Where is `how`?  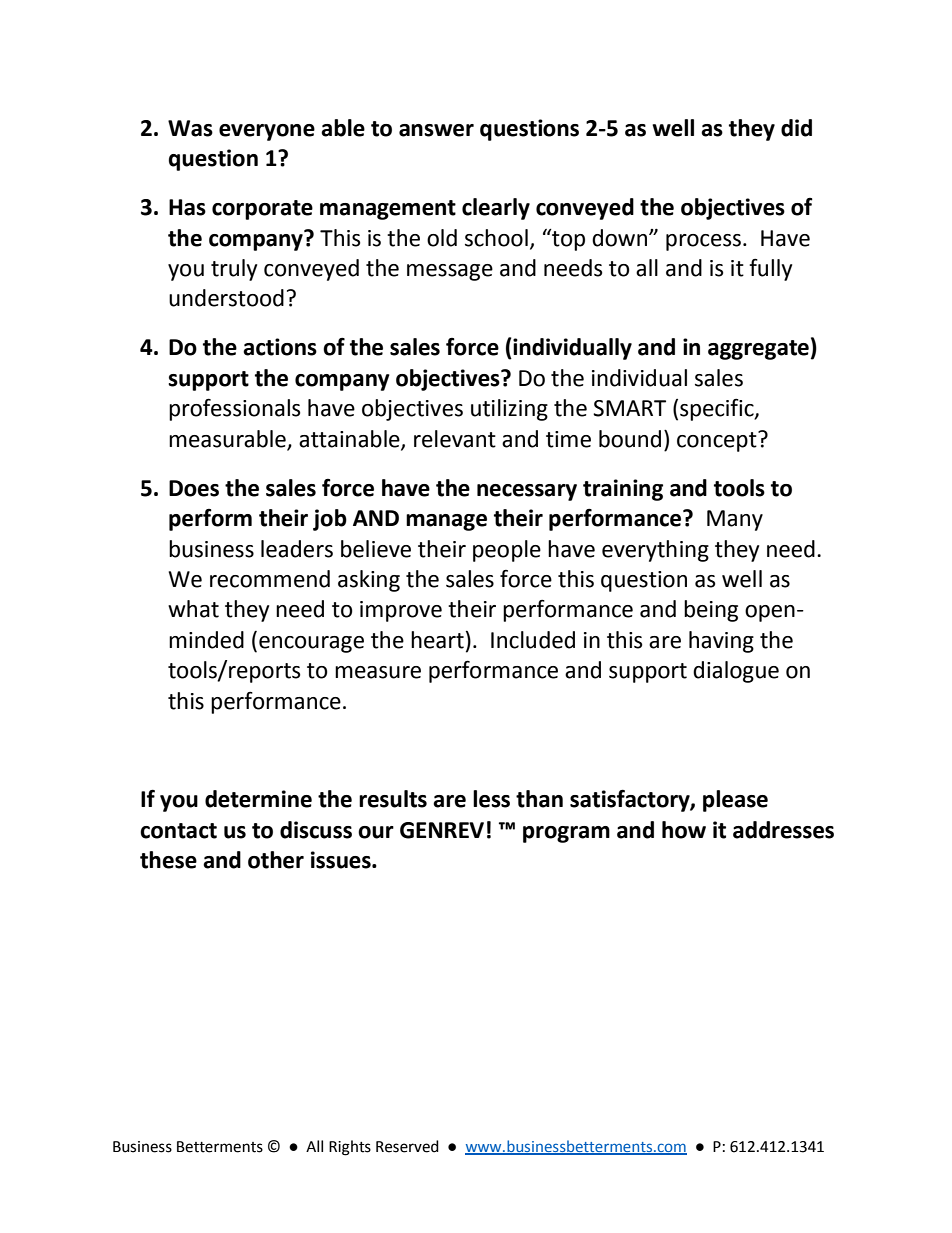
how is located at coordinates (684, 830).
